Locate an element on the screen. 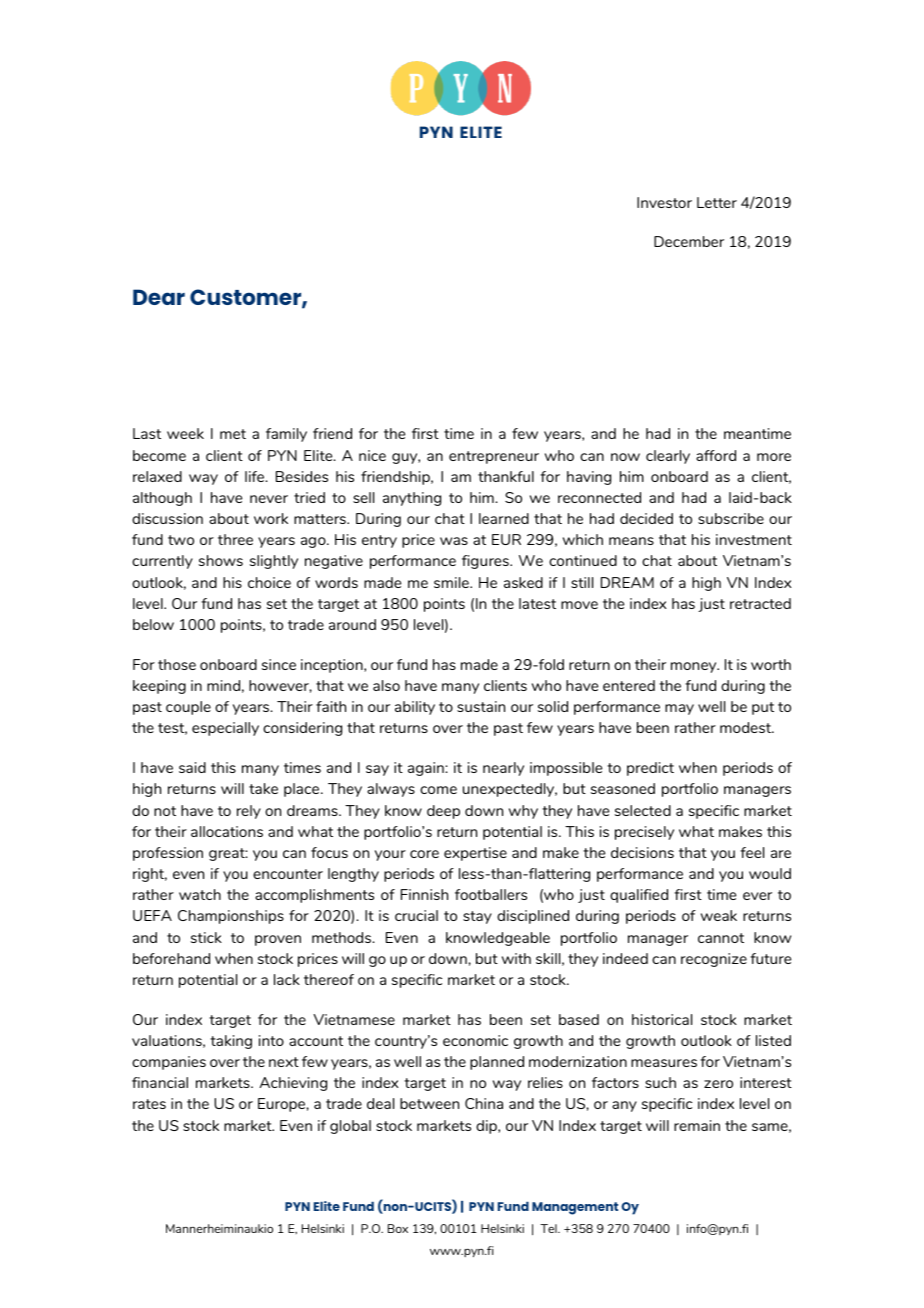 The image size is (924, 1308). December is located at coordinates (689, 241).
